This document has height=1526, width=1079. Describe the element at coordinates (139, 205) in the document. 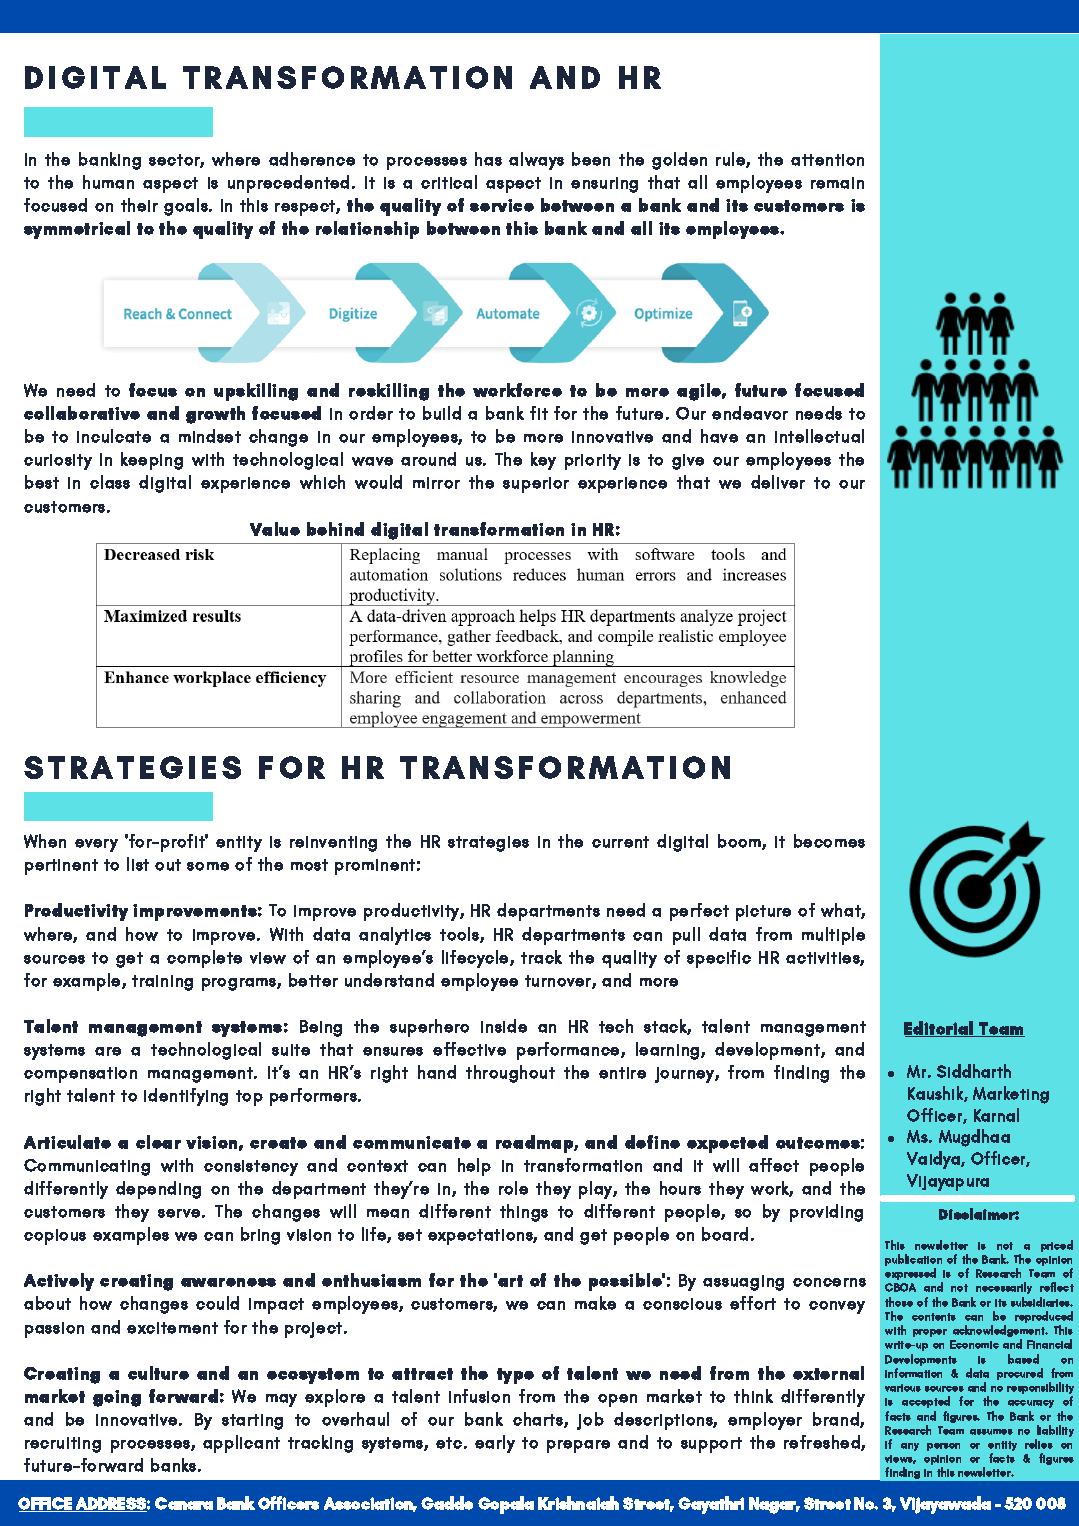

I see `their` at that location.
